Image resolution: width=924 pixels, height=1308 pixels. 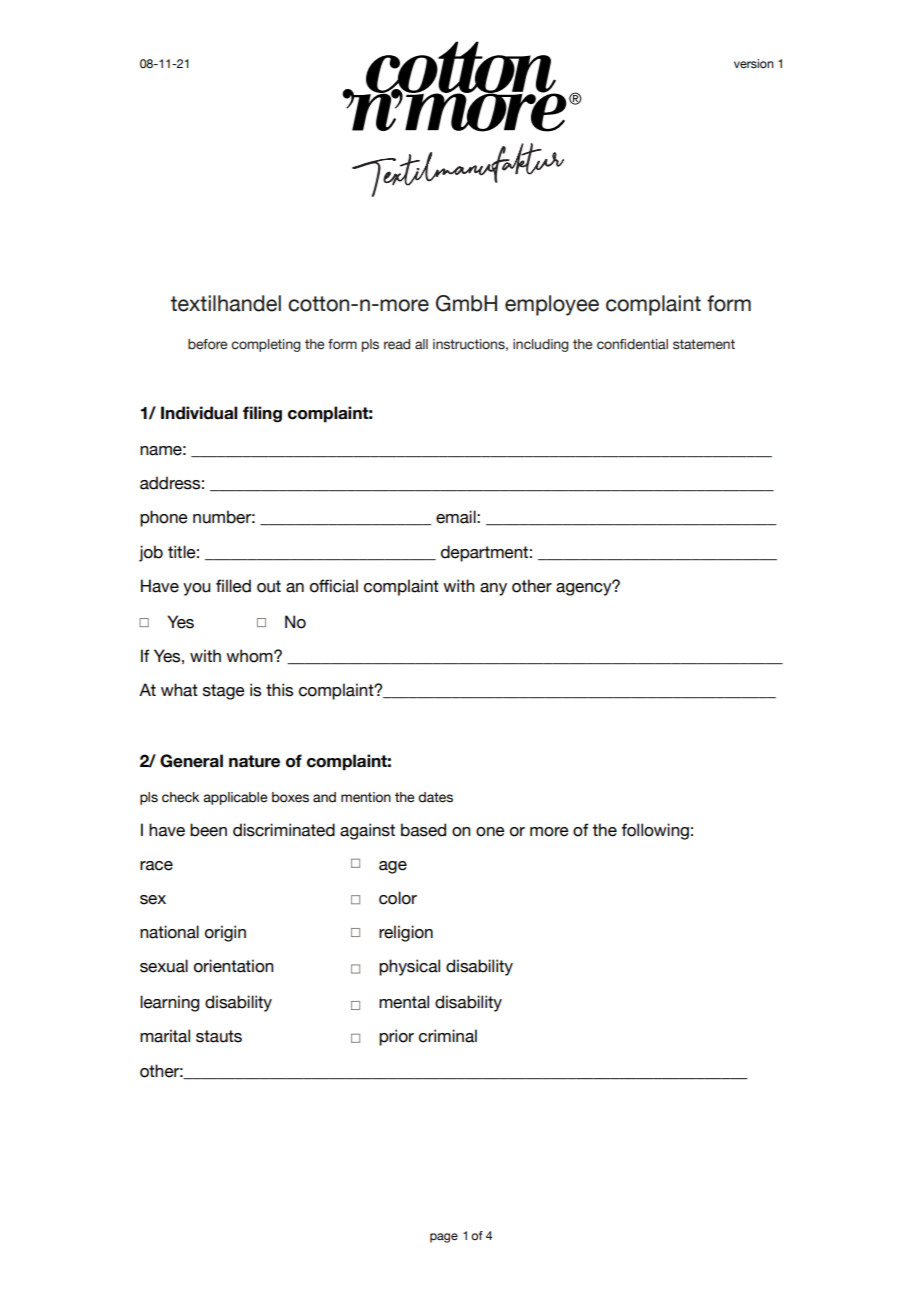 What do you see at coordinates (444, 1238) in the document?
I see `page` at bounding box center [444, 1238].
